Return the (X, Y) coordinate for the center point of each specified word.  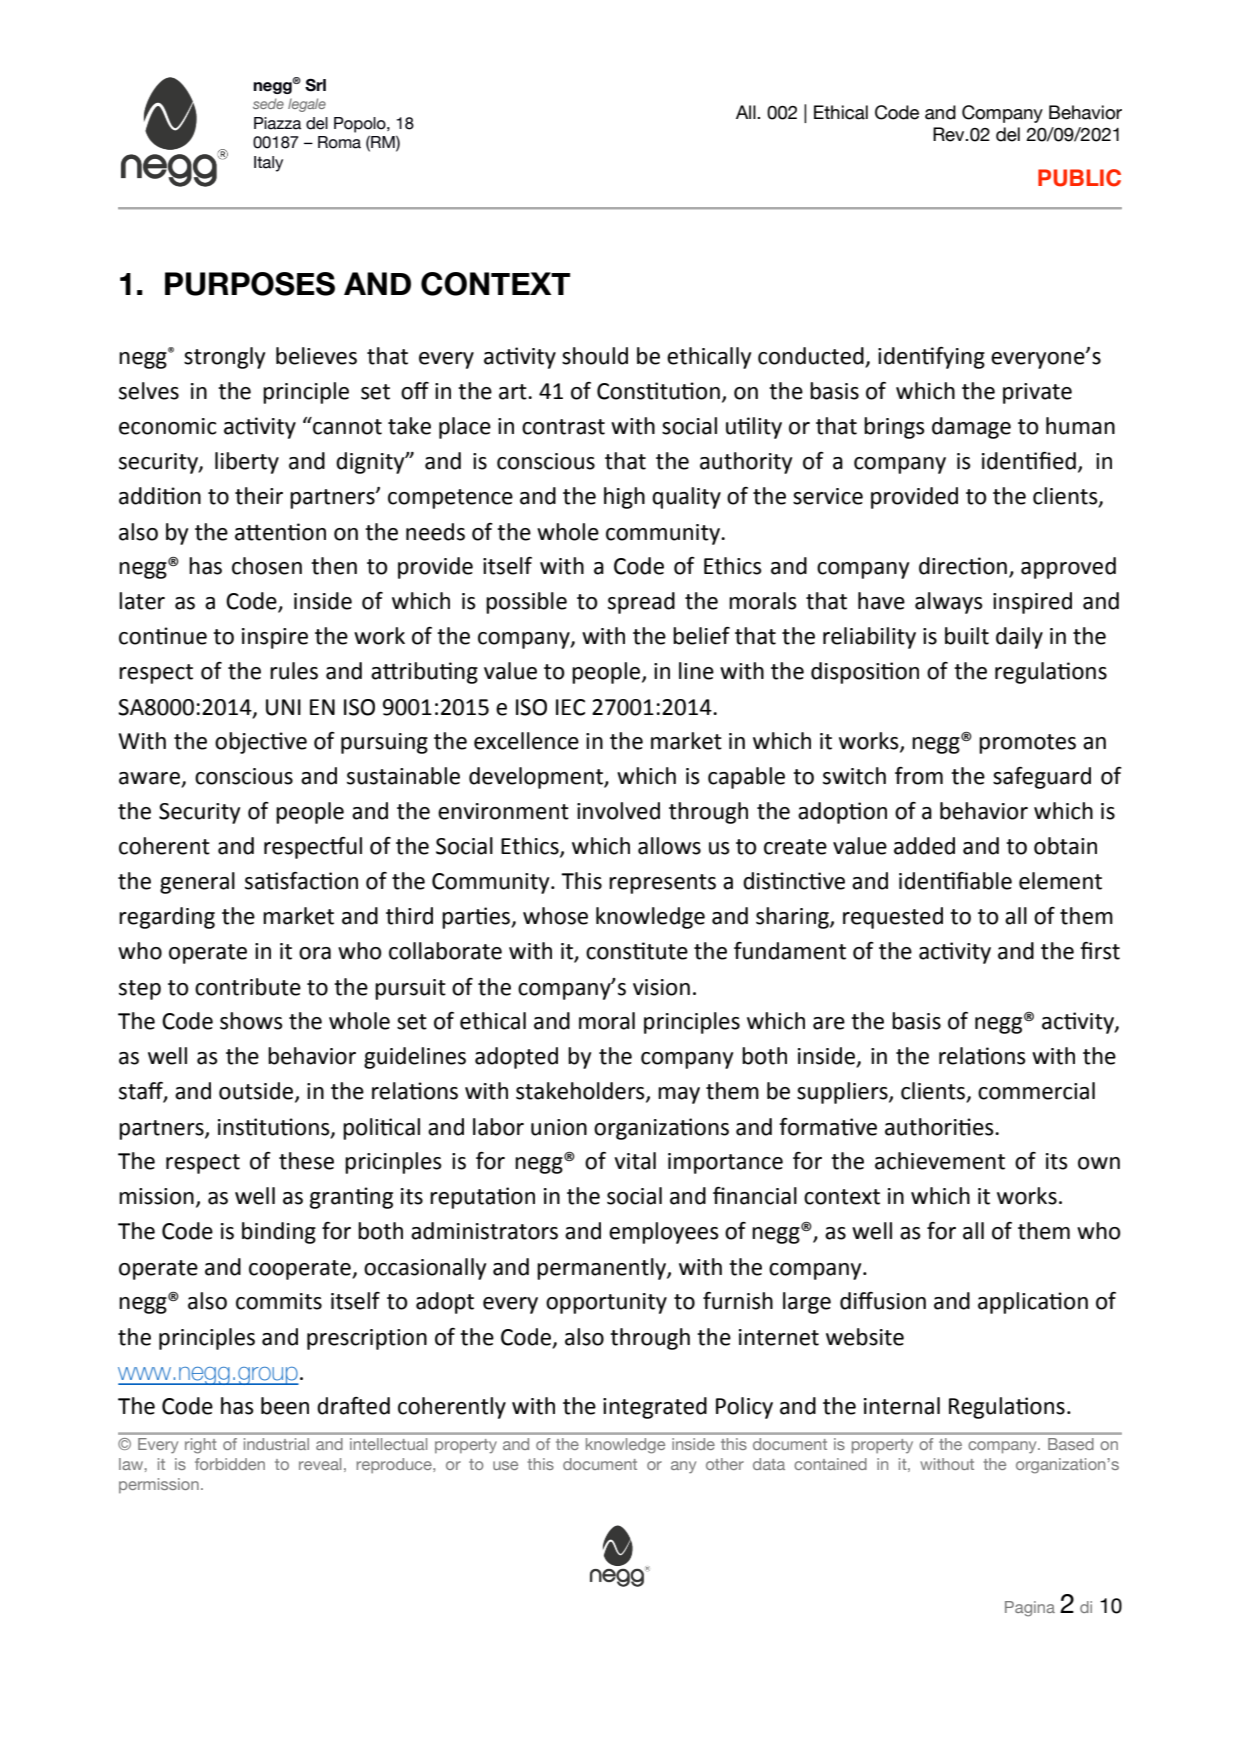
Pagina (1030, 1609)
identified (1029, 461)
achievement (940, 1161)
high (624, 498)
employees (664, 1233)
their (259, 496)
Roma (339, 142)
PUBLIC (1079, 178)
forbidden (230, 1464)
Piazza (277, 123)
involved (618, 811)
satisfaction (301, 881)
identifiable (955, 881)
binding (279, 1233)
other (725, 1464)
